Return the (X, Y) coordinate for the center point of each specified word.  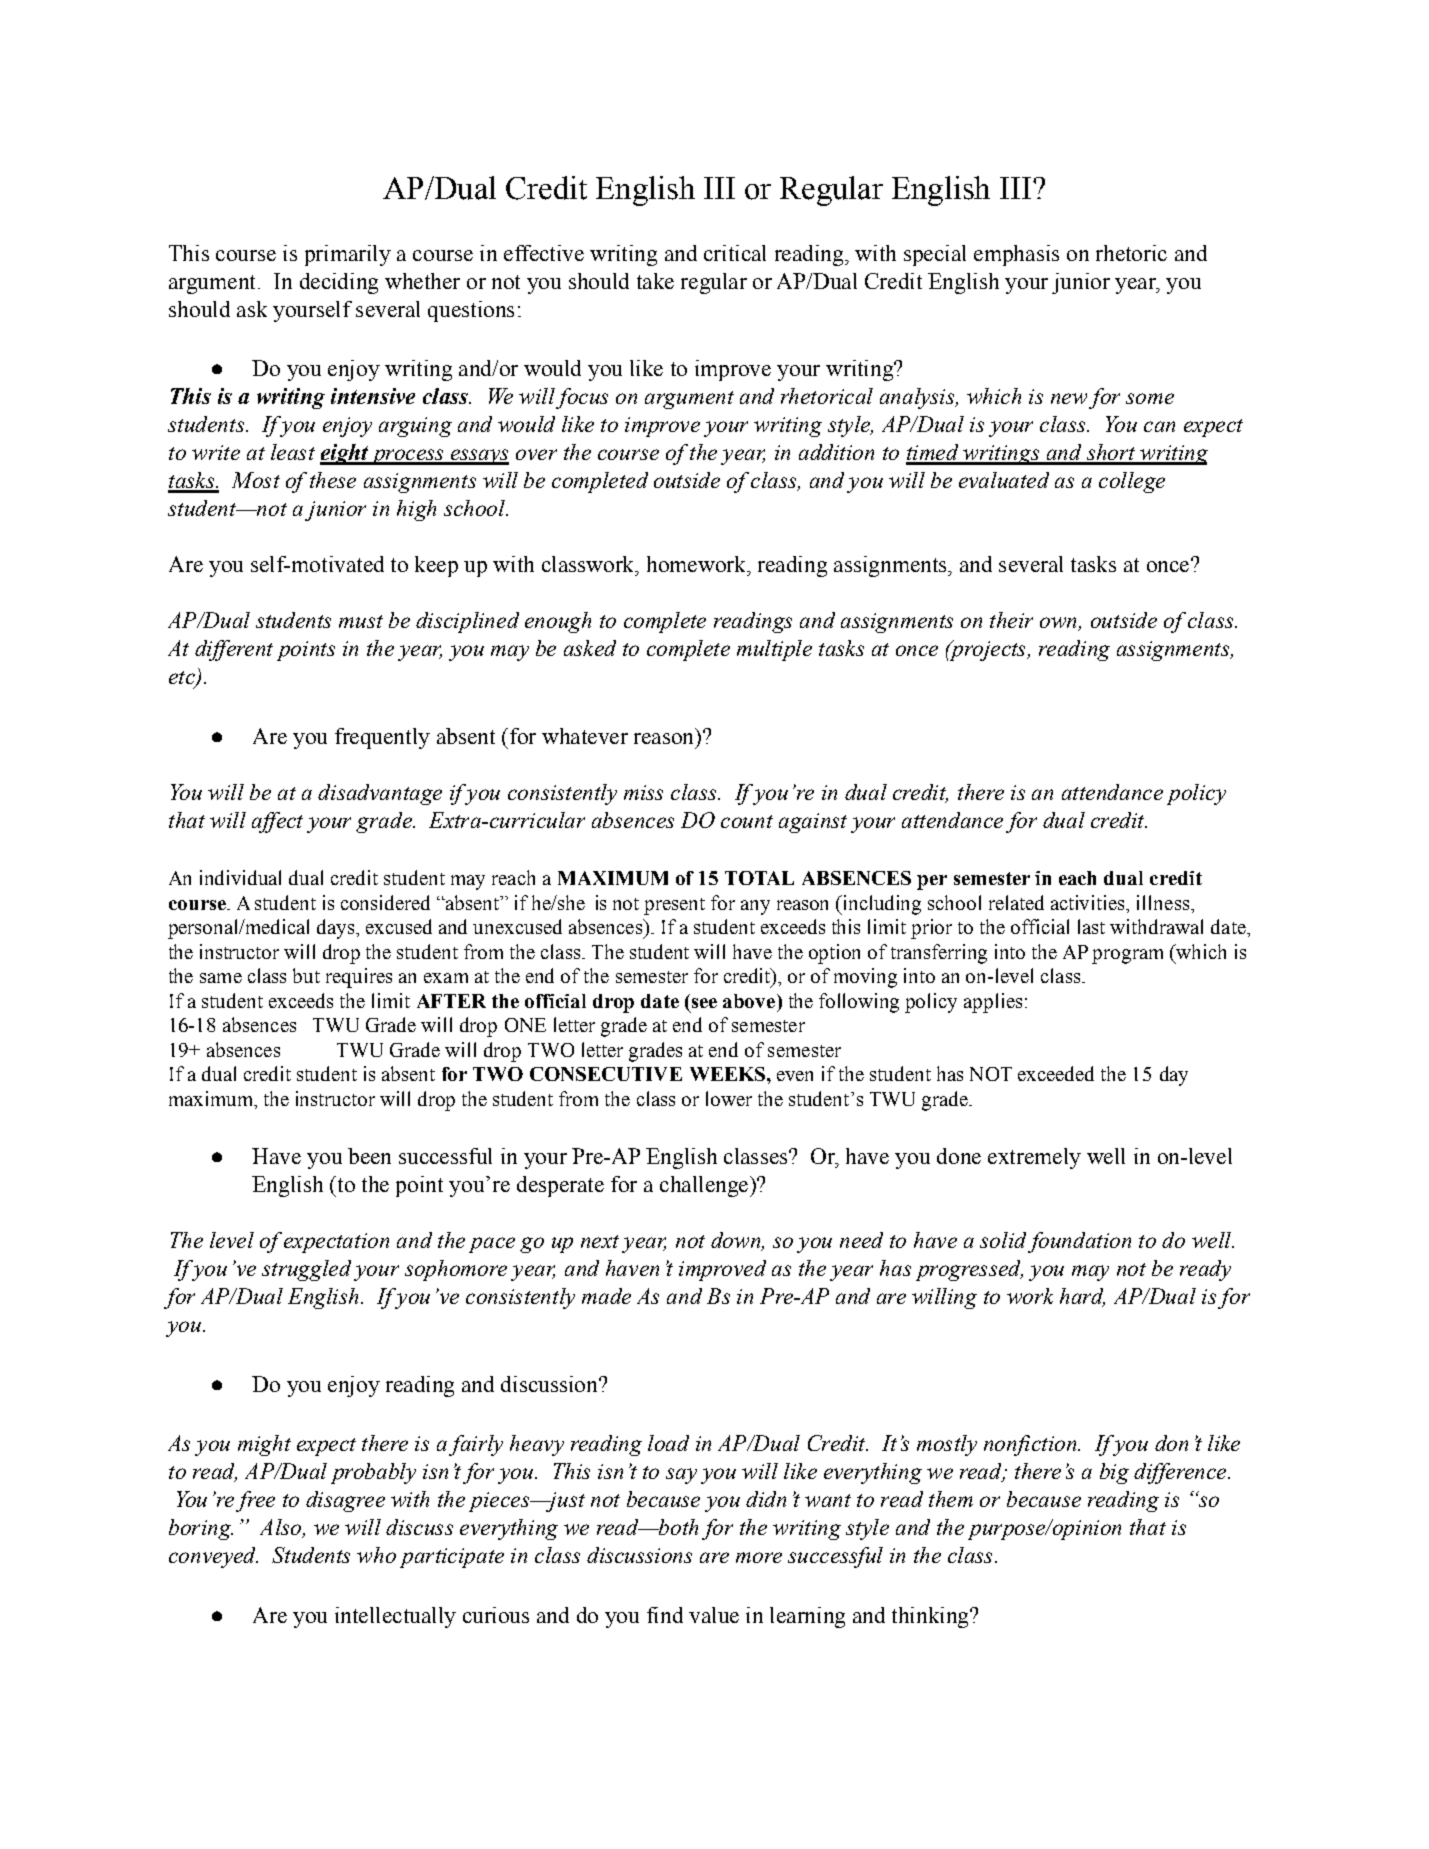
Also (282, 1528)
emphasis (1016, 255)
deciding (339, 283)
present (674, 906)
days (337, 929)
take (655, 281)
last (1091, 926)
